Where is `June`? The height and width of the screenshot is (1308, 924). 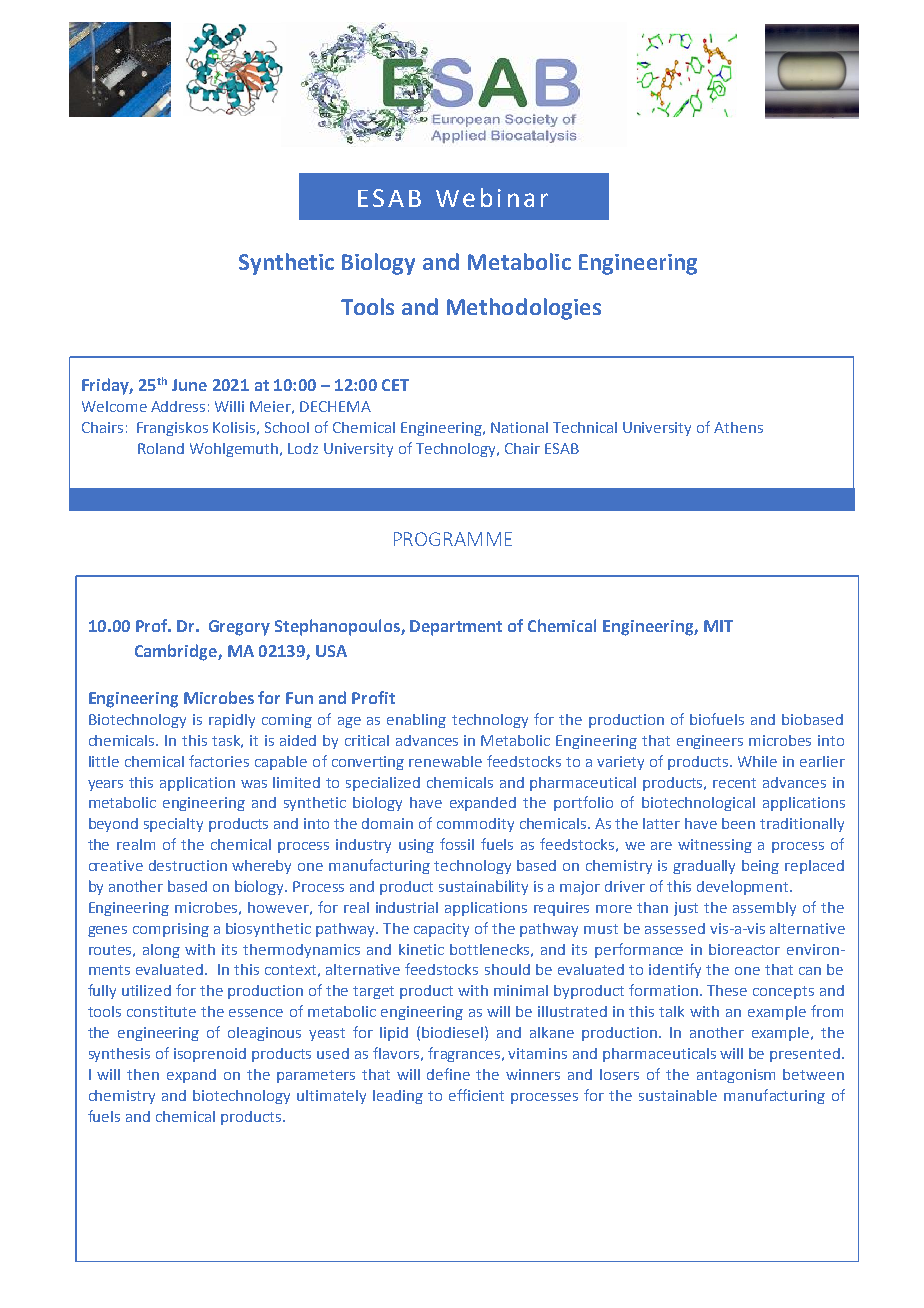
June is located at coordinates (189, 385).
